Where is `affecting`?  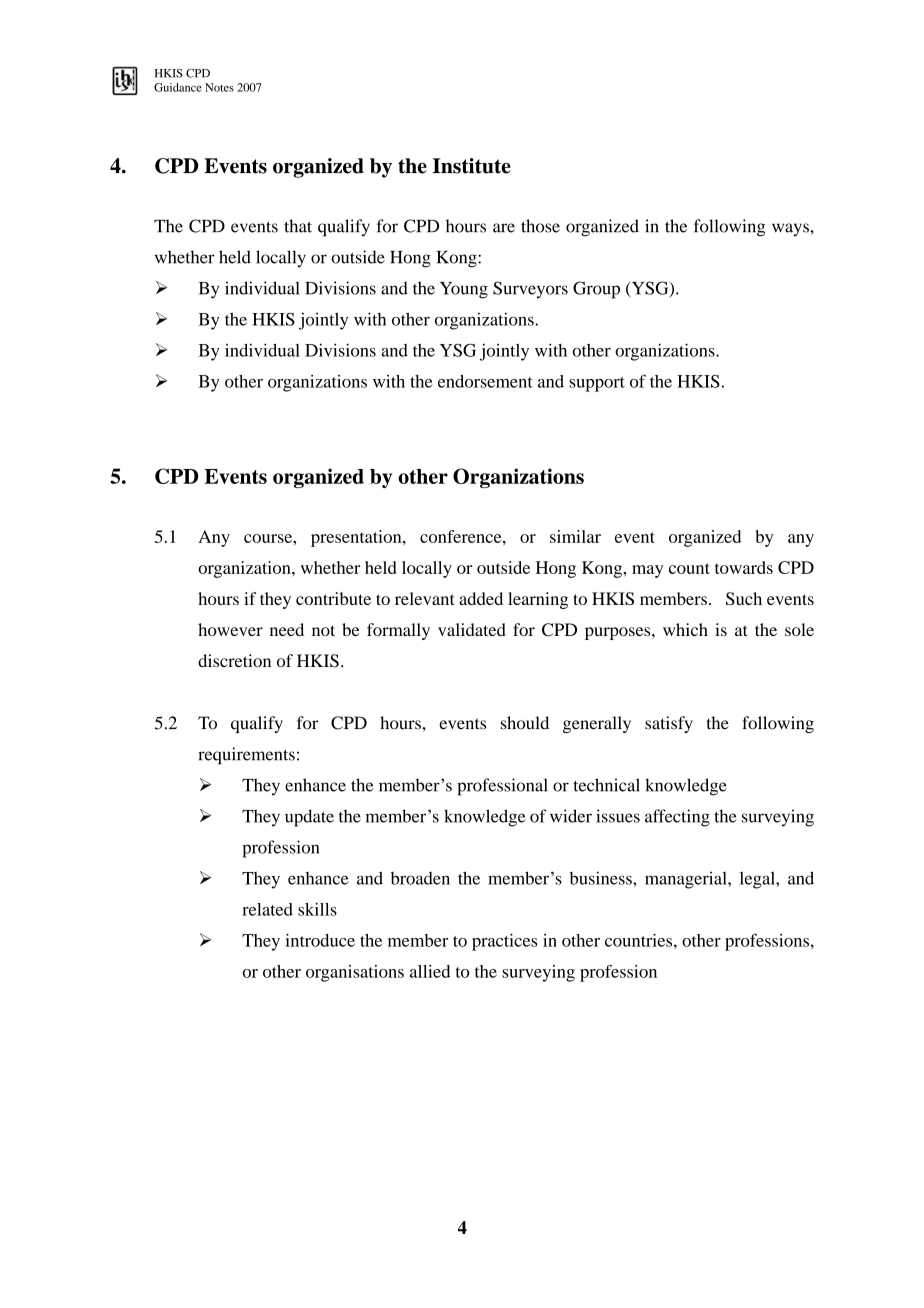 affecting is located at coordinates (677, 818).
